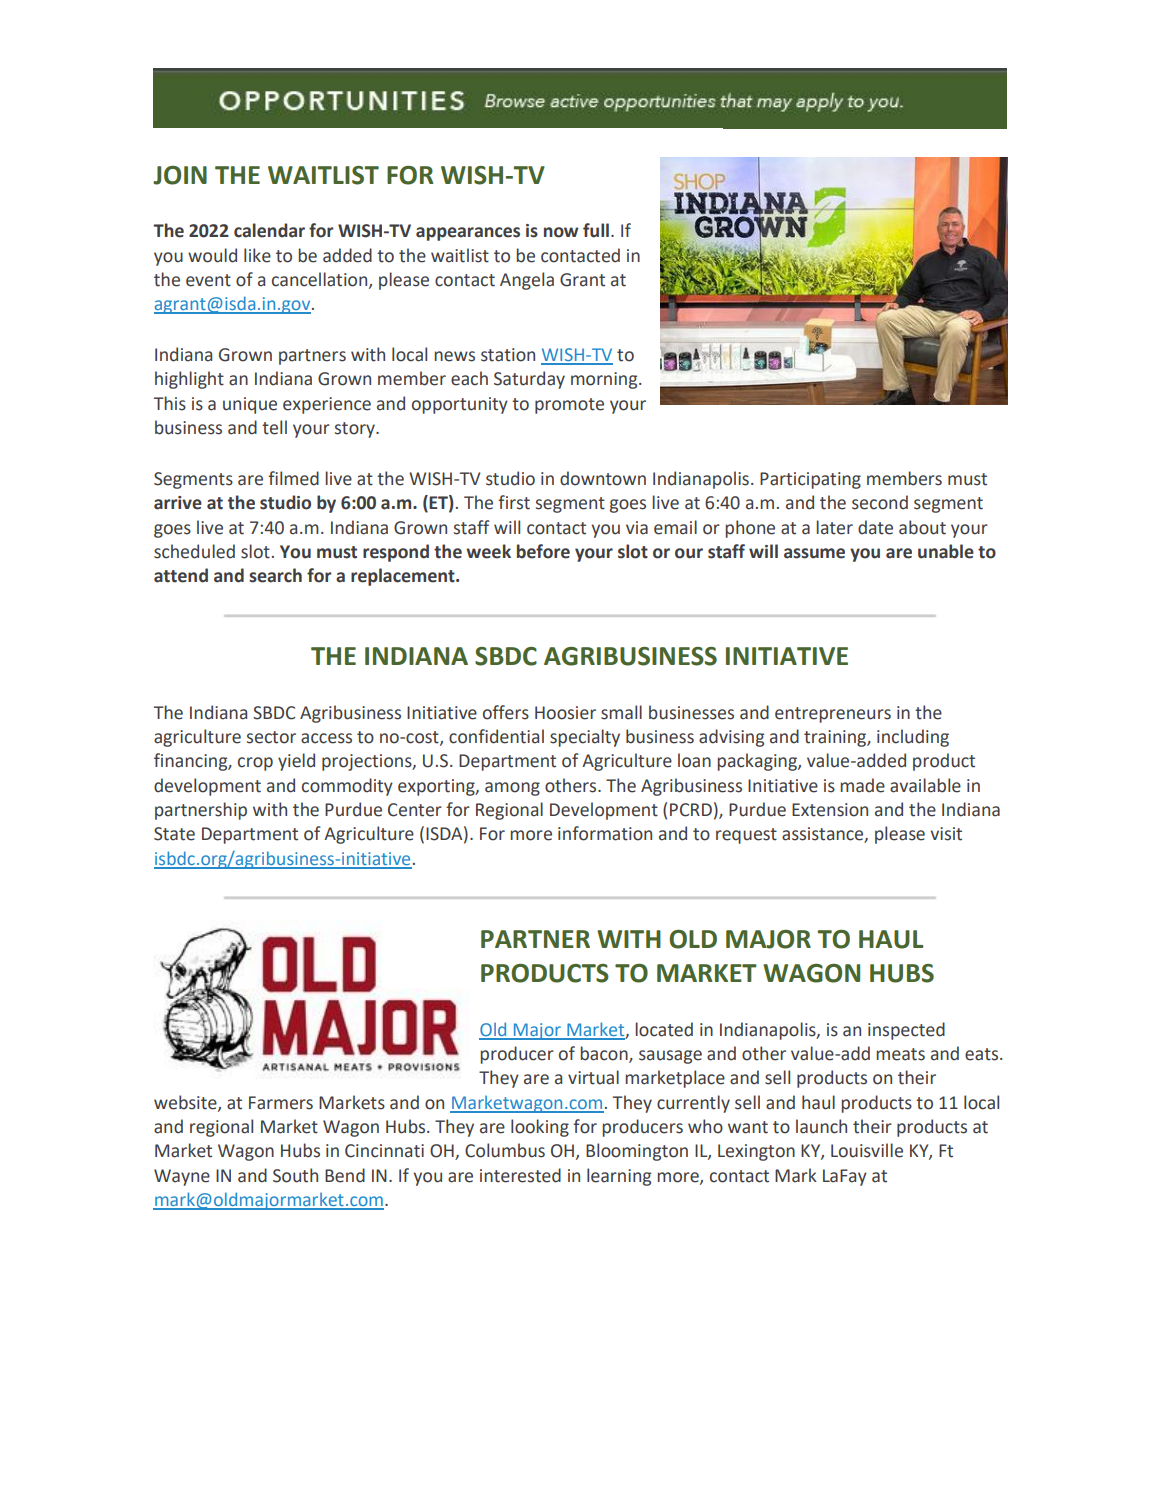  Describe the element at coordinates (257, 255) in the page. I see `like` at that location.
